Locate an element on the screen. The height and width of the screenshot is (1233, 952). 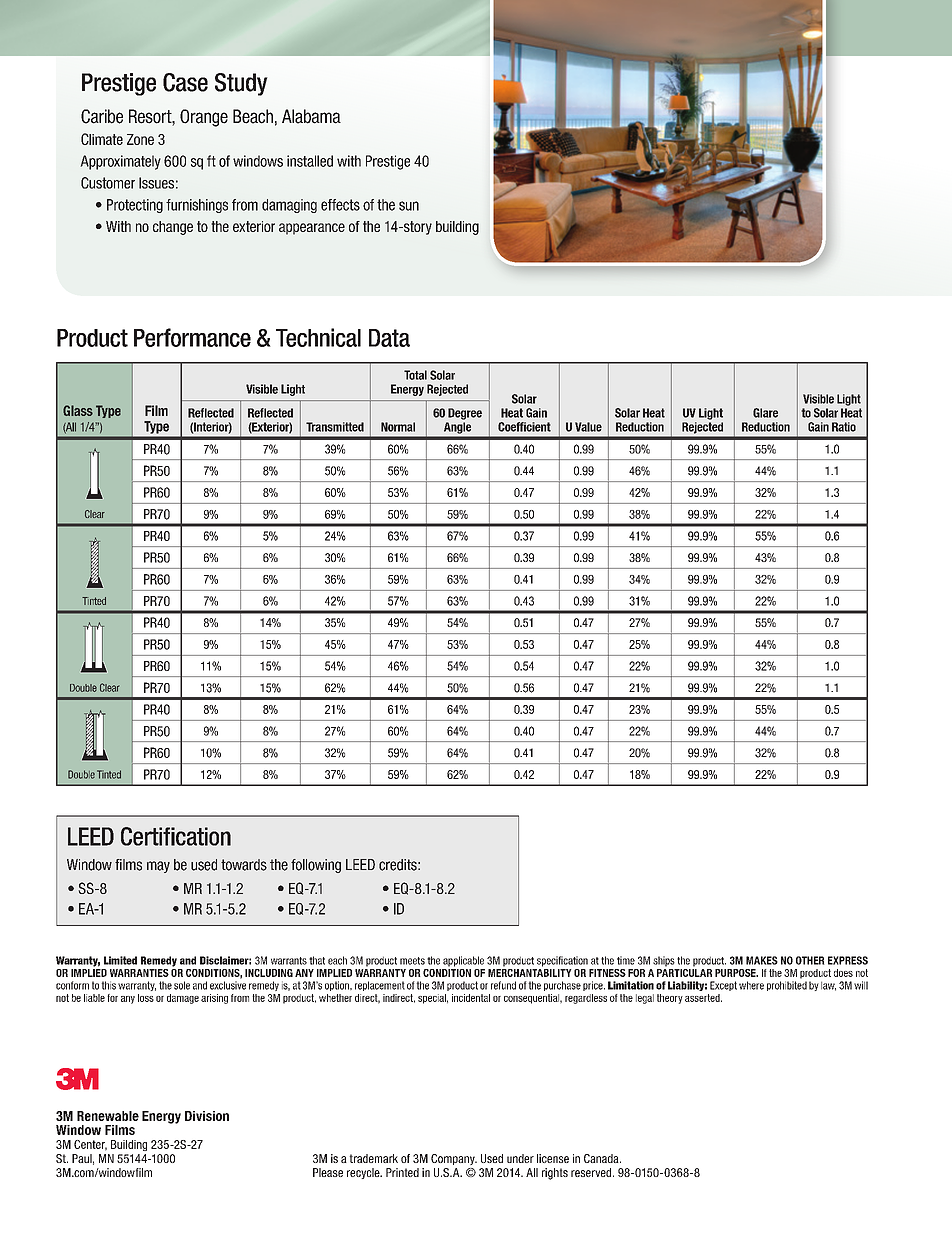
Glare is located at coordinates (765, 413).
